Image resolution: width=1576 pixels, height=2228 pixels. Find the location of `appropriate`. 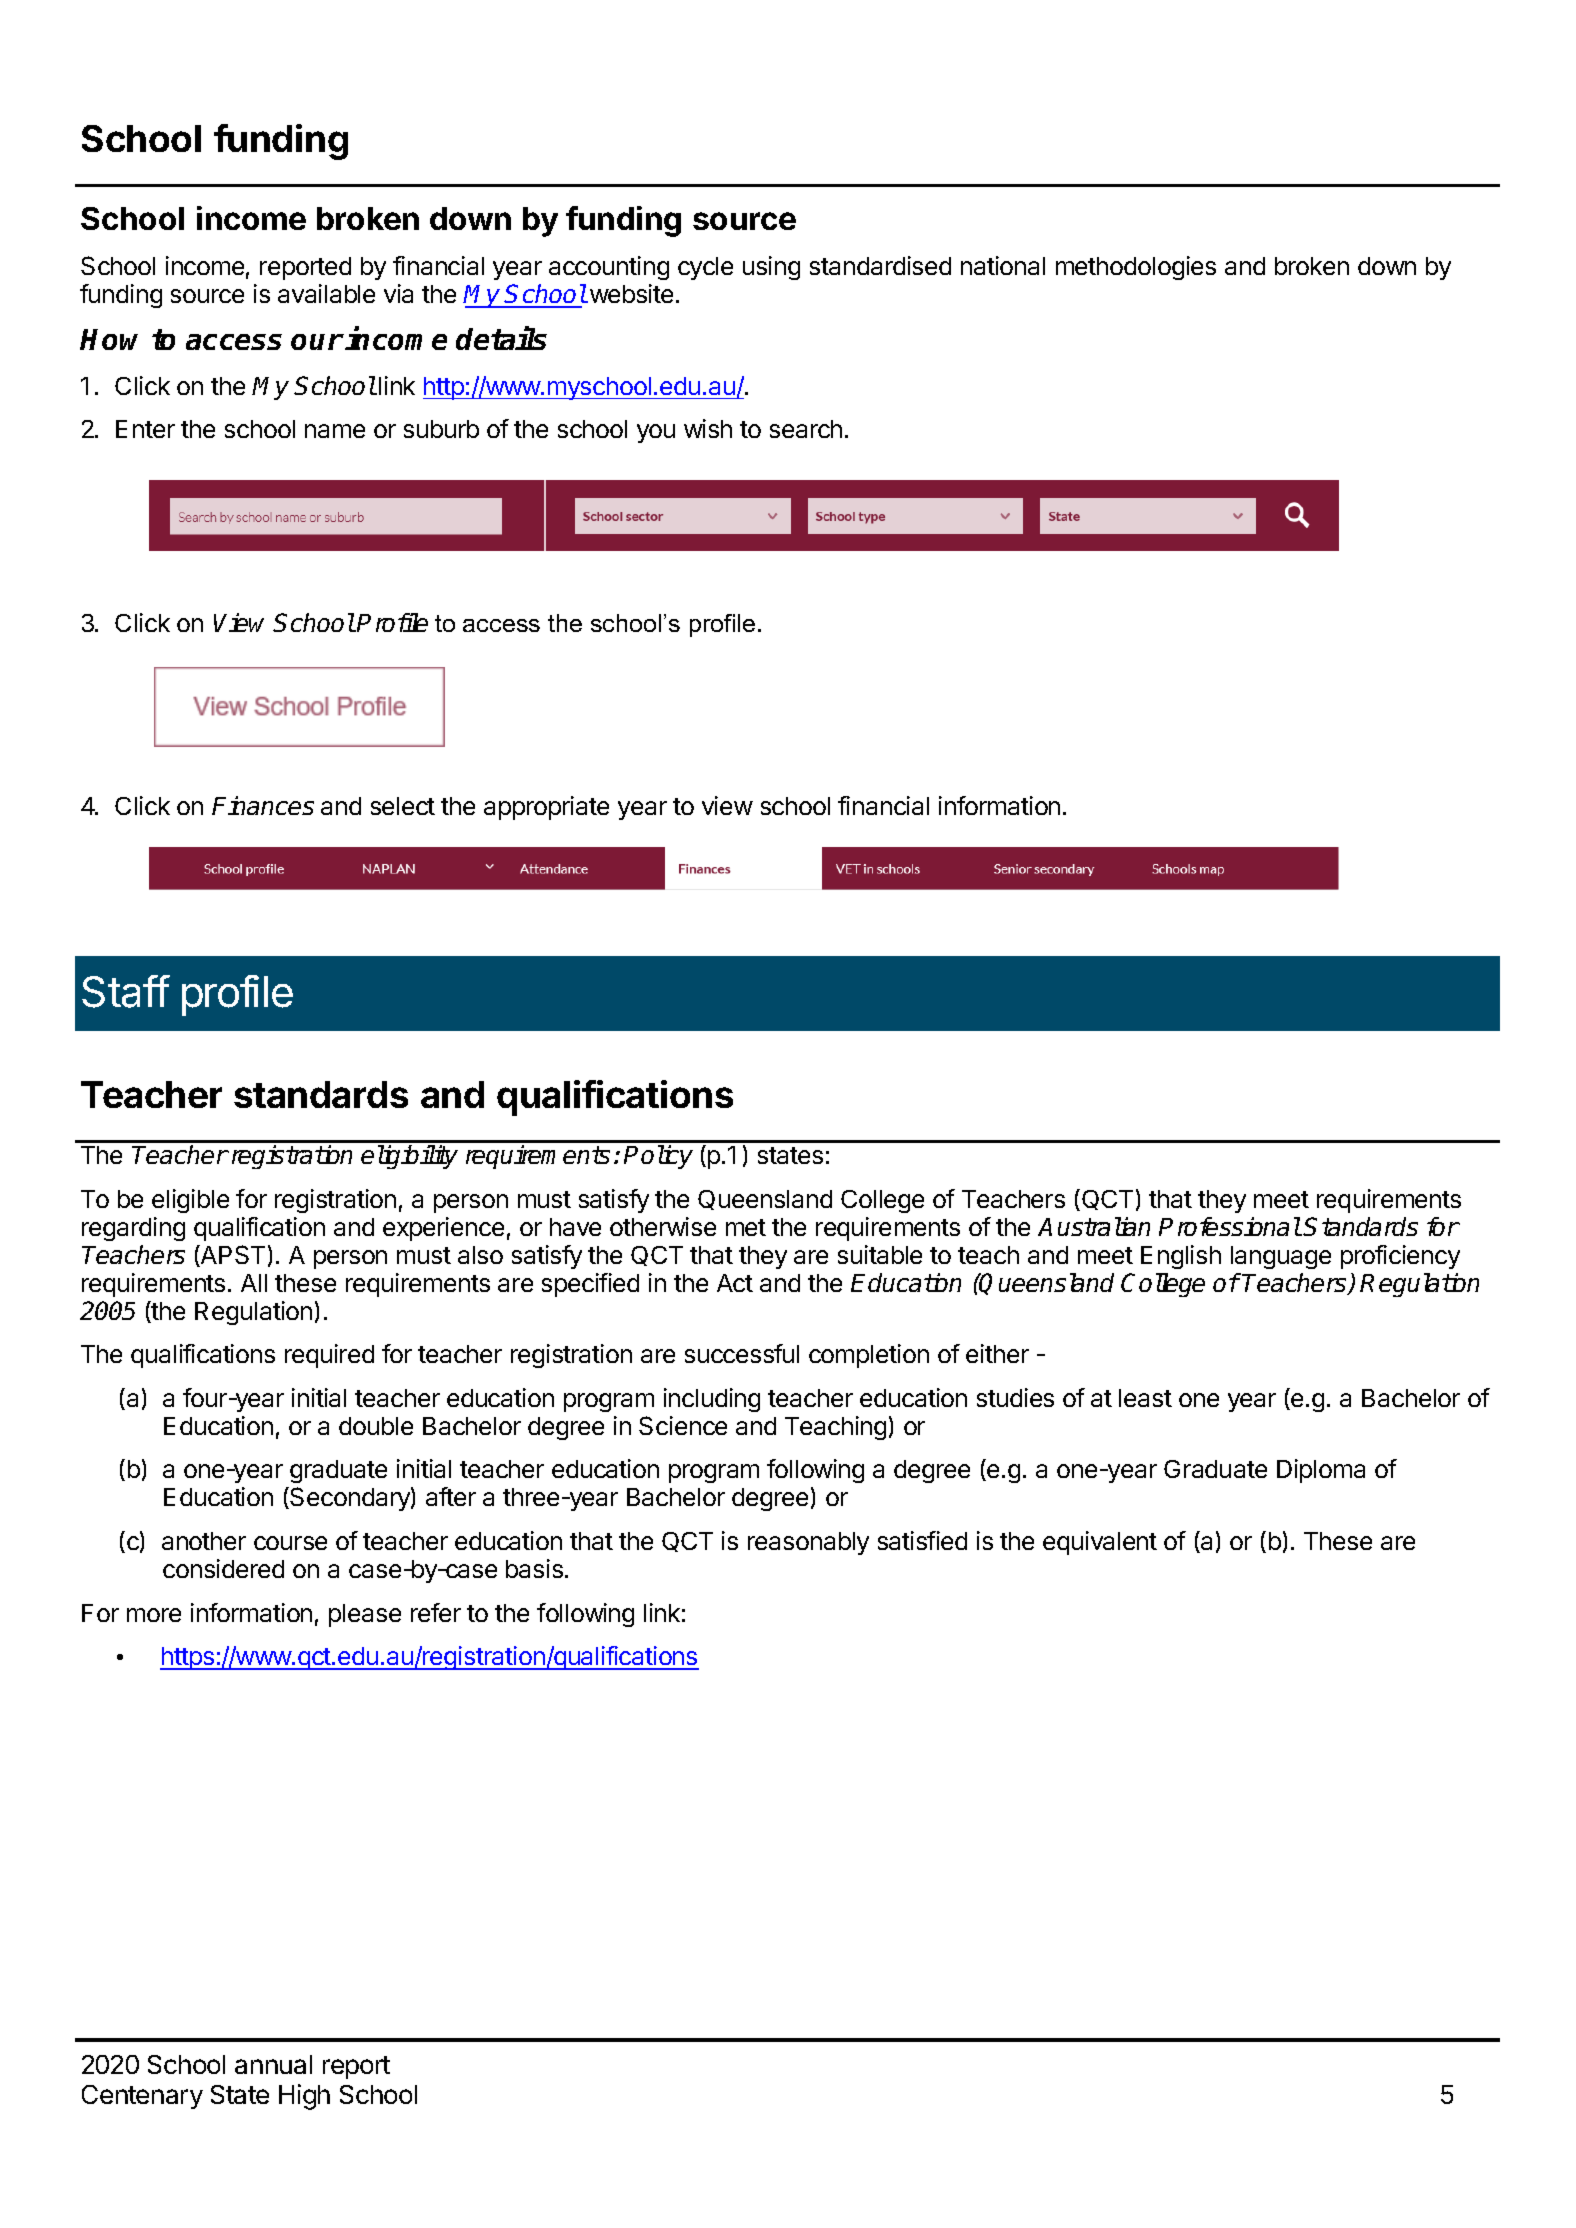

appropriate is located at coordinates (546, 808).
